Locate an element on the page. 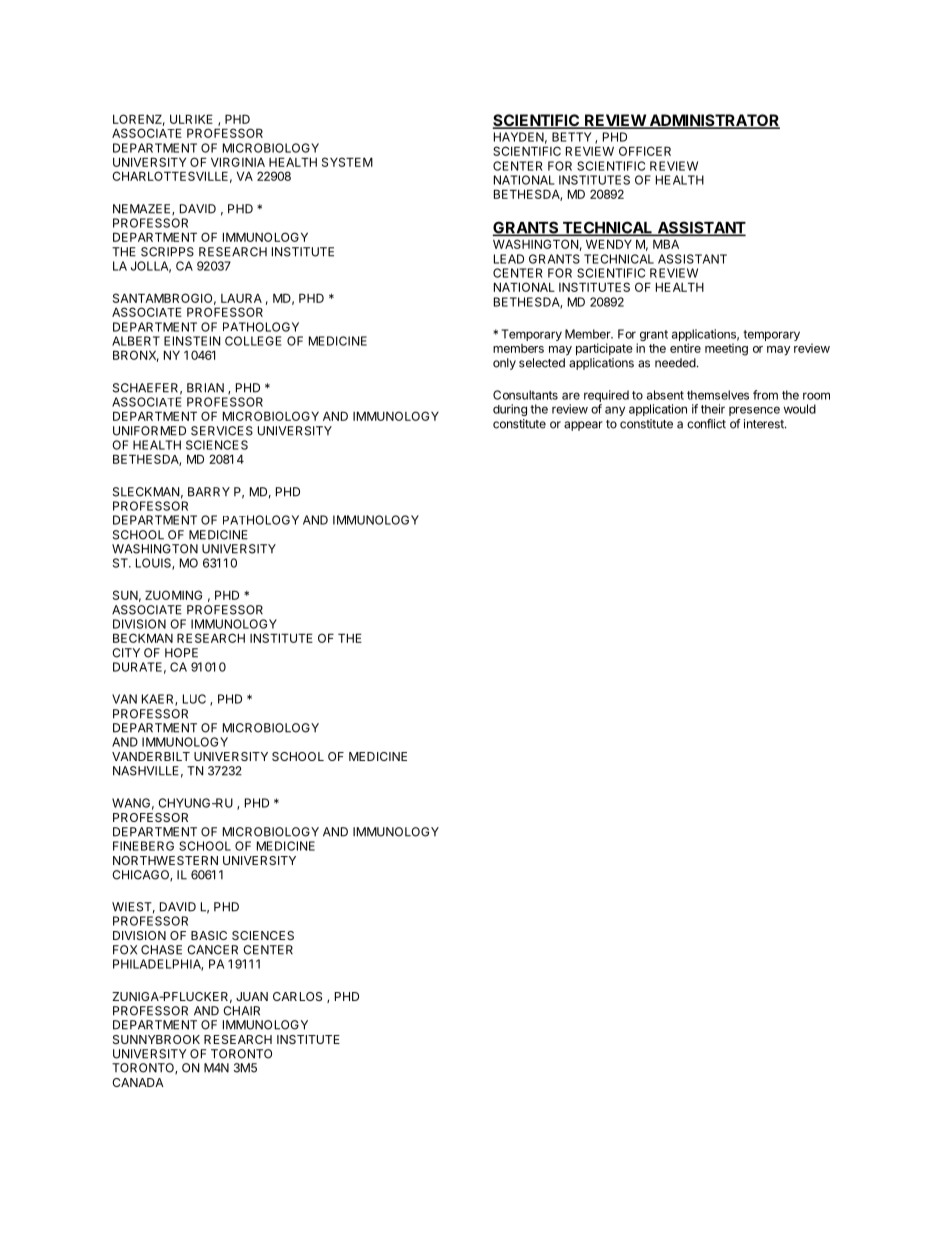  interest is located at coordinates (765, 424).
